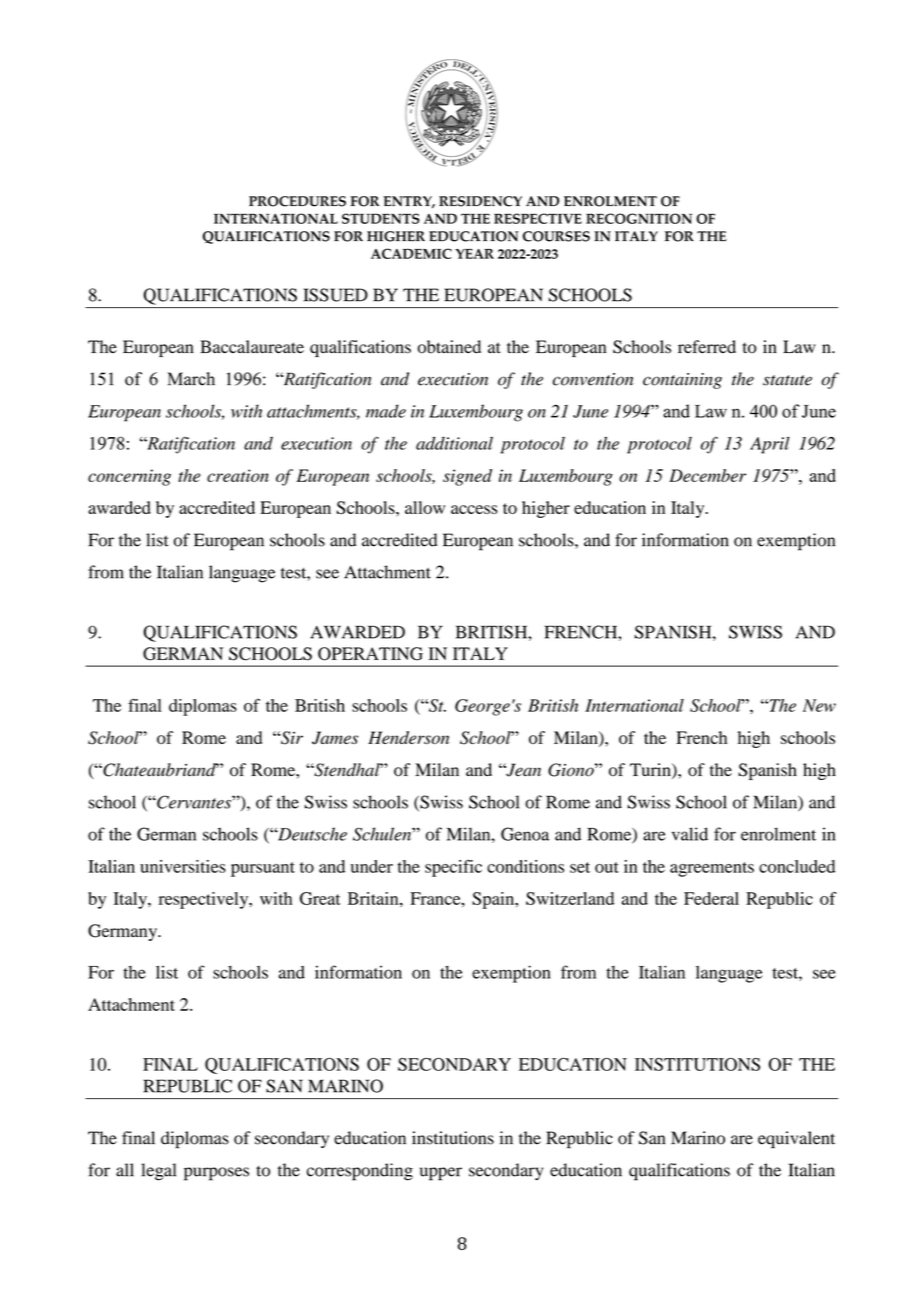 The width and height of the document is (924, 1309). I want to click on purposes, so click(216, 1174).
